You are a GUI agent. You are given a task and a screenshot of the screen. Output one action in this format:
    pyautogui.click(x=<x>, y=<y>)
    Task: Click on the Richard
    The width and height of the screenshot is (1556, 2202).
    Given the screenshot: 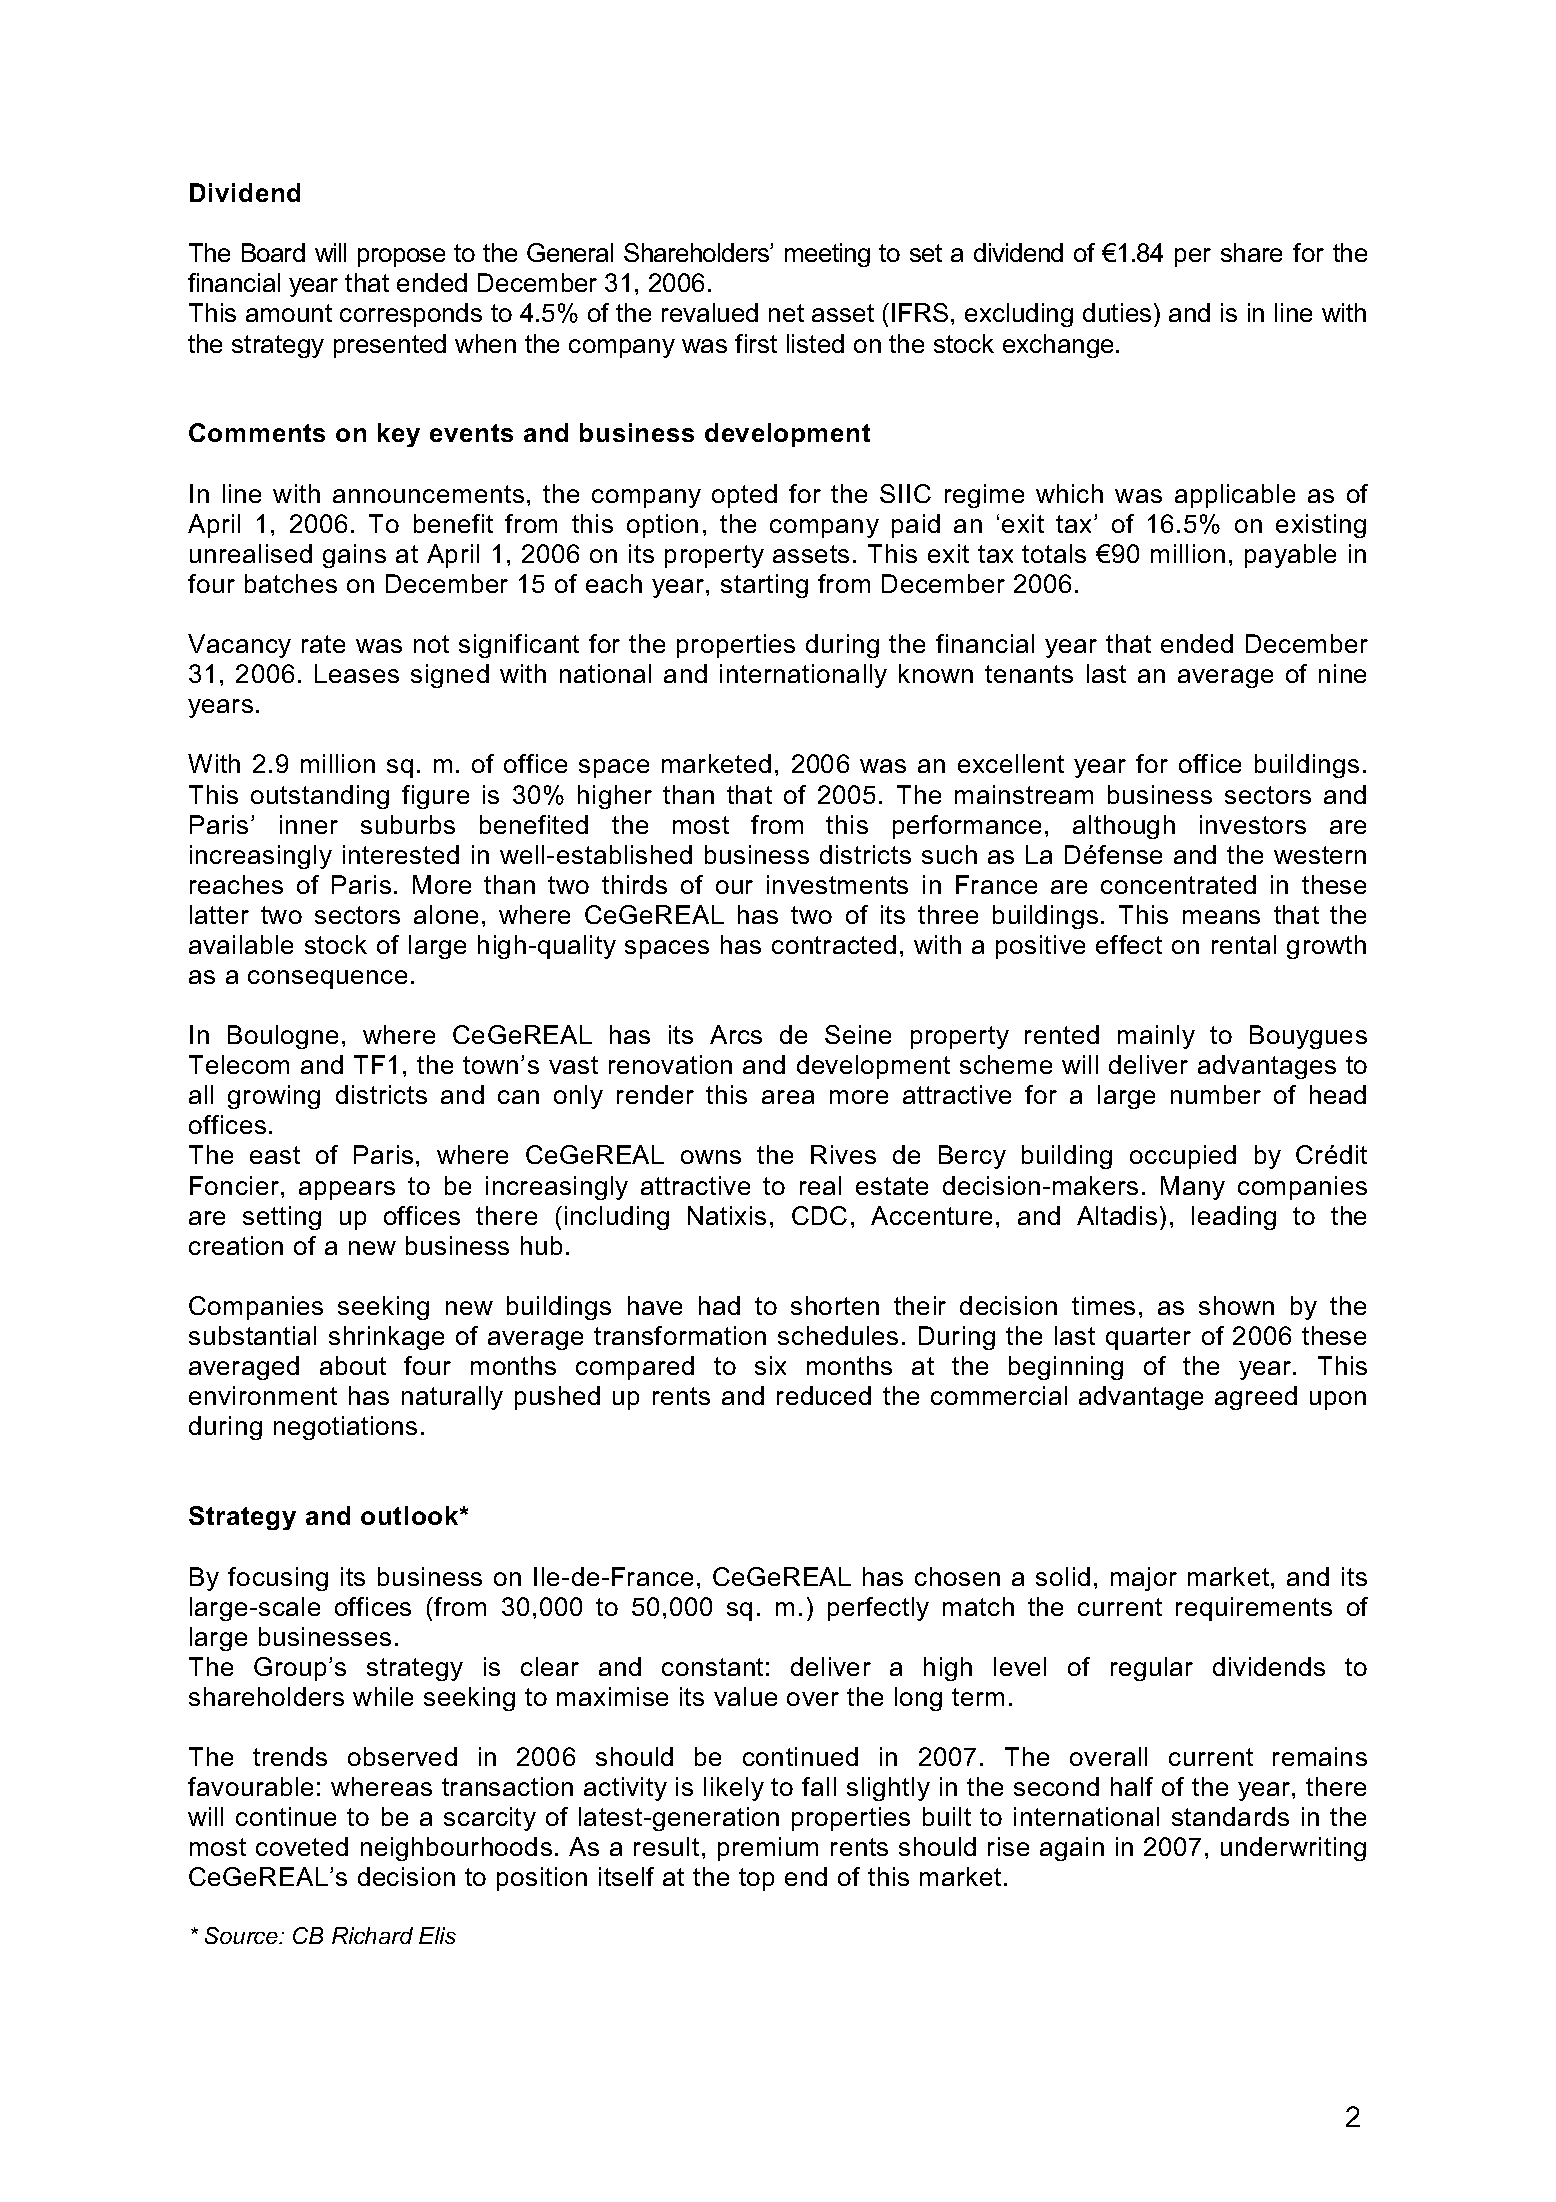 What is the action you would take?
    pyautogui.click(x=372, y=1935)
